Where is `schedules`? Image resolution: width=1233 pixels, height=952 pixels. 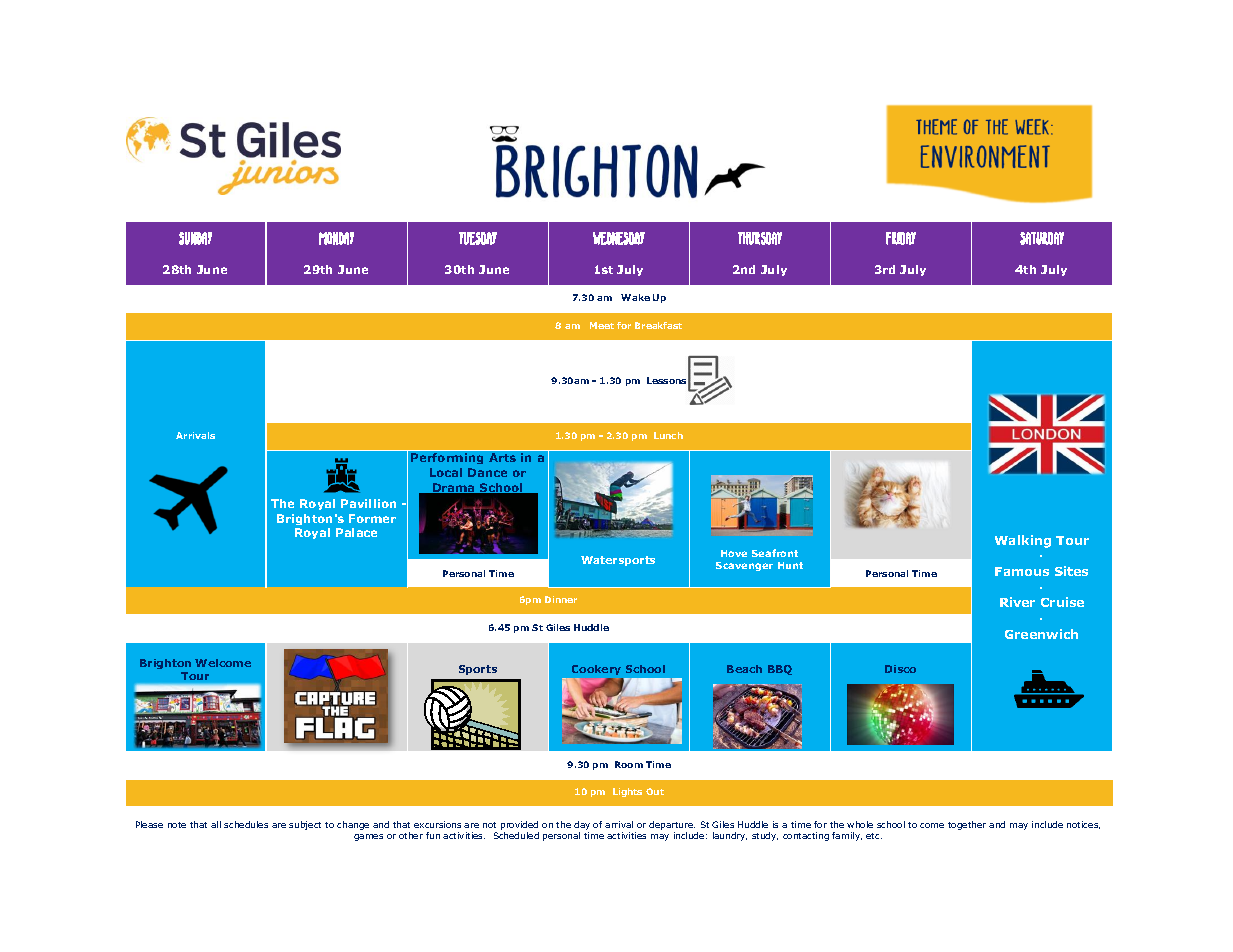 schedules is located at coordinates (246, 824).
